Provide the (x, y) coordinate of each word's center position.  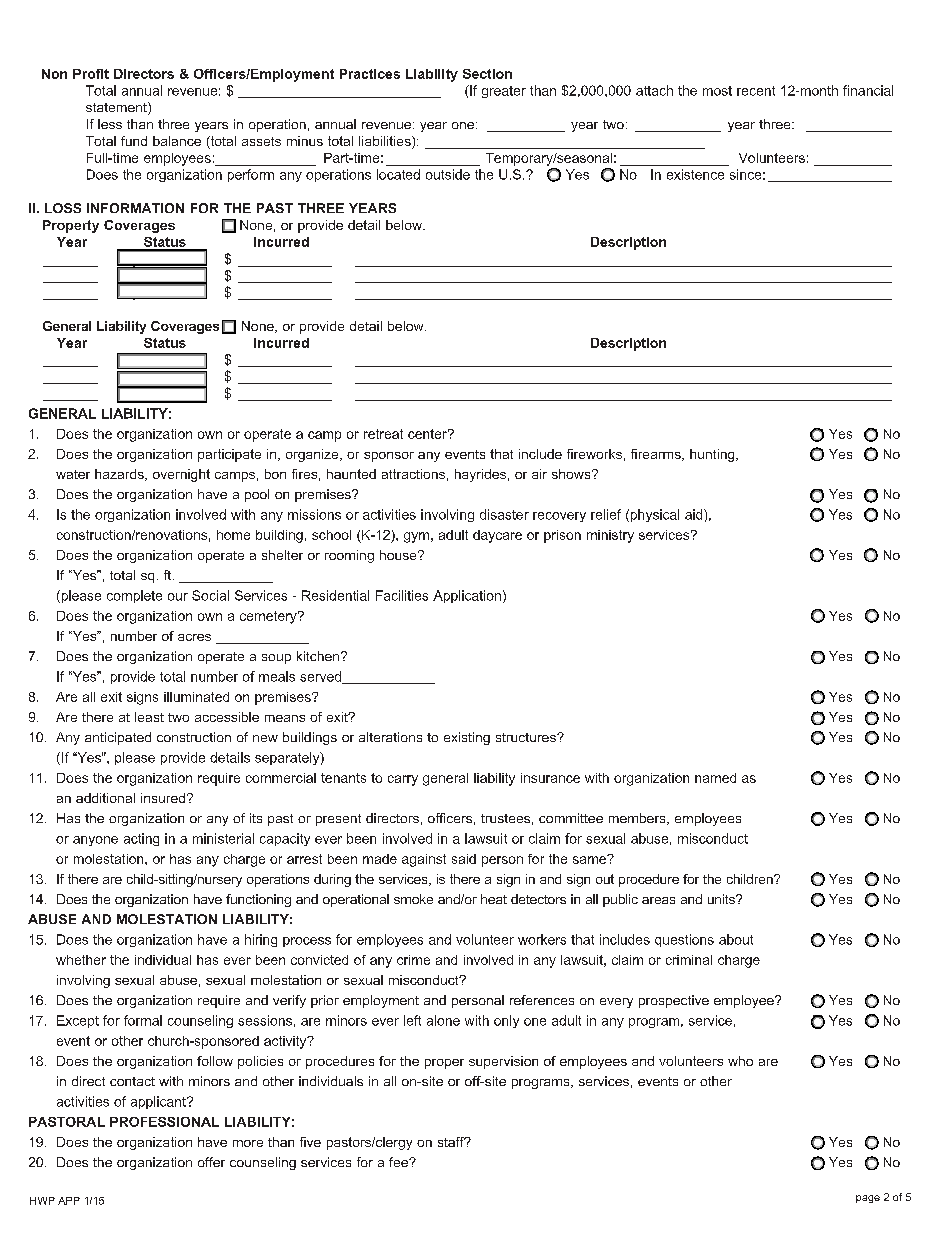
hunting (713, 455)
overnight (181, 475)
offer (211, 1162)
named (715, 778)
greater (504, 92)
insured (163, 798)
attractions (413, 474)
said (464, 859)
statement (117, 108)
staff (452, 1142)
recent (756, 91)
